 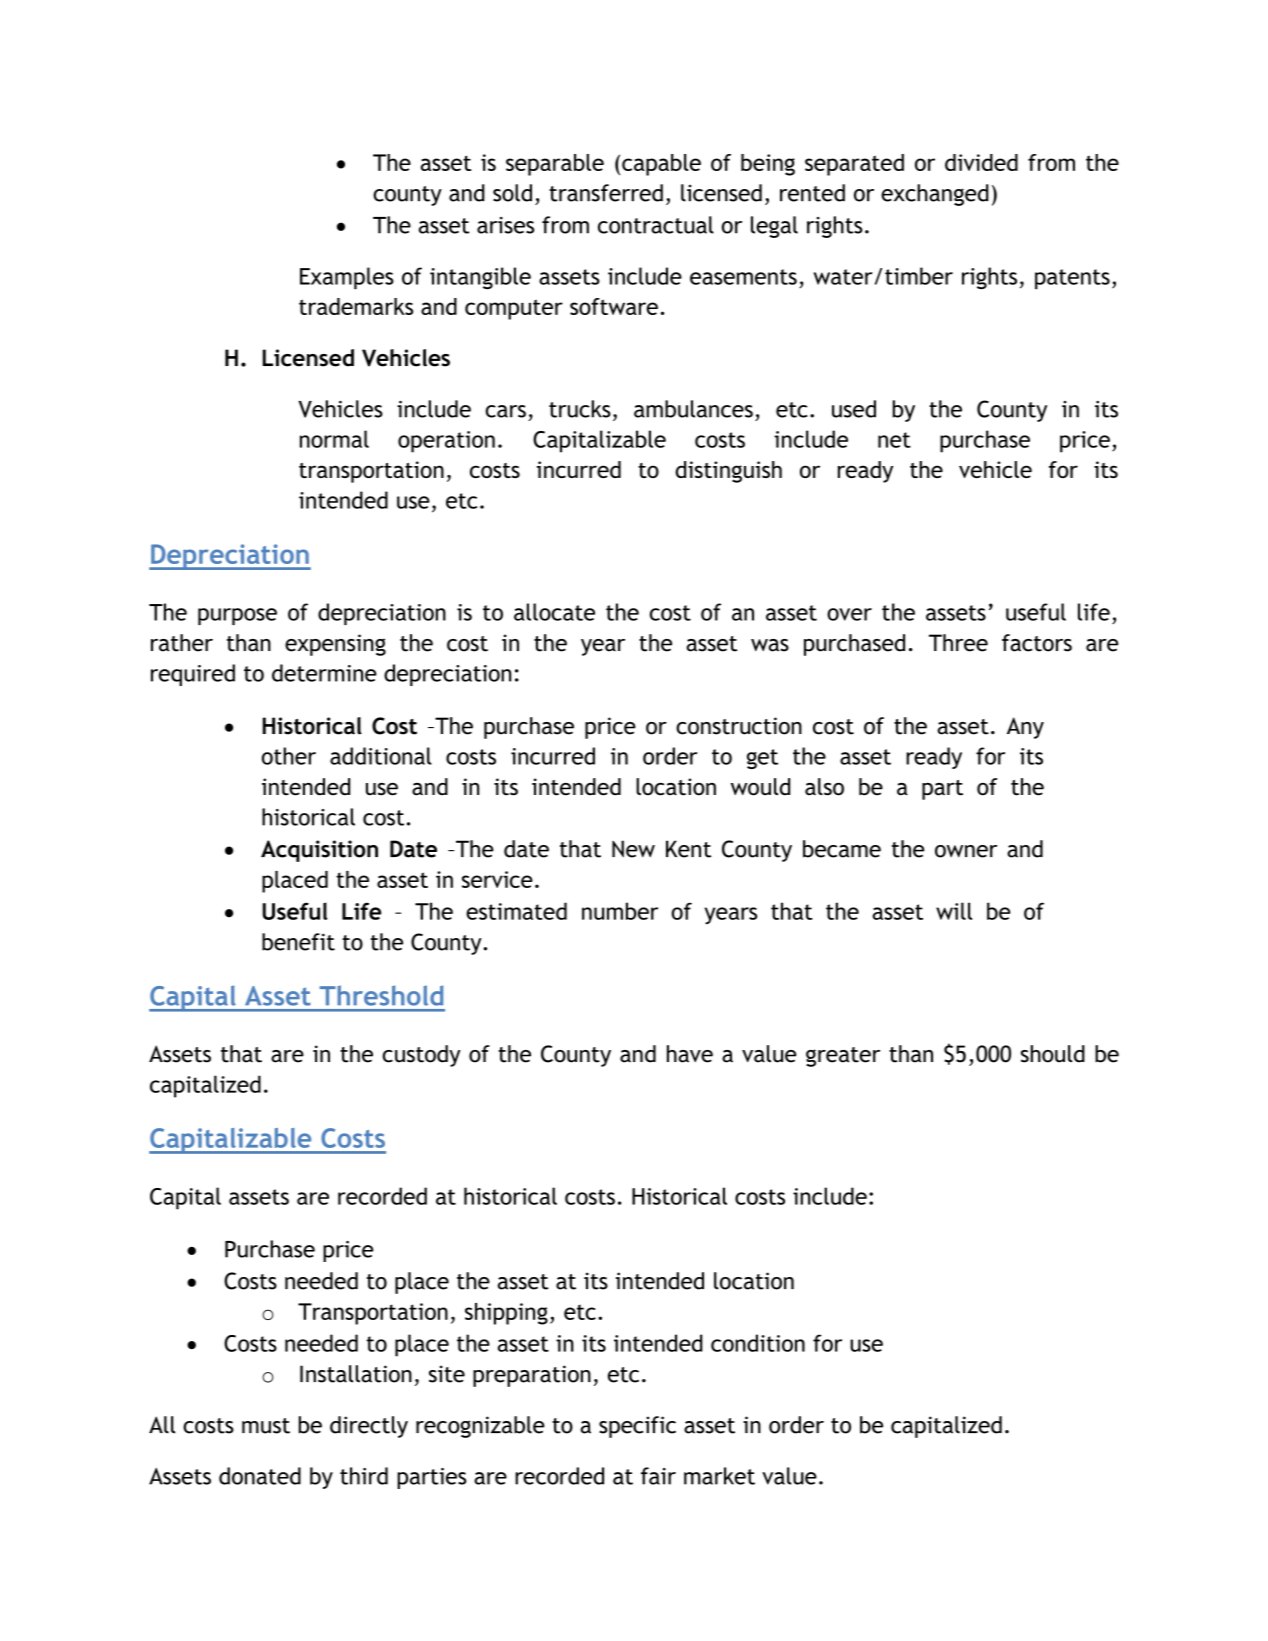 What do you see at coordinates (935, 195) in the screenshot?
I see `exchanged` at bounding box center [935, 195].
